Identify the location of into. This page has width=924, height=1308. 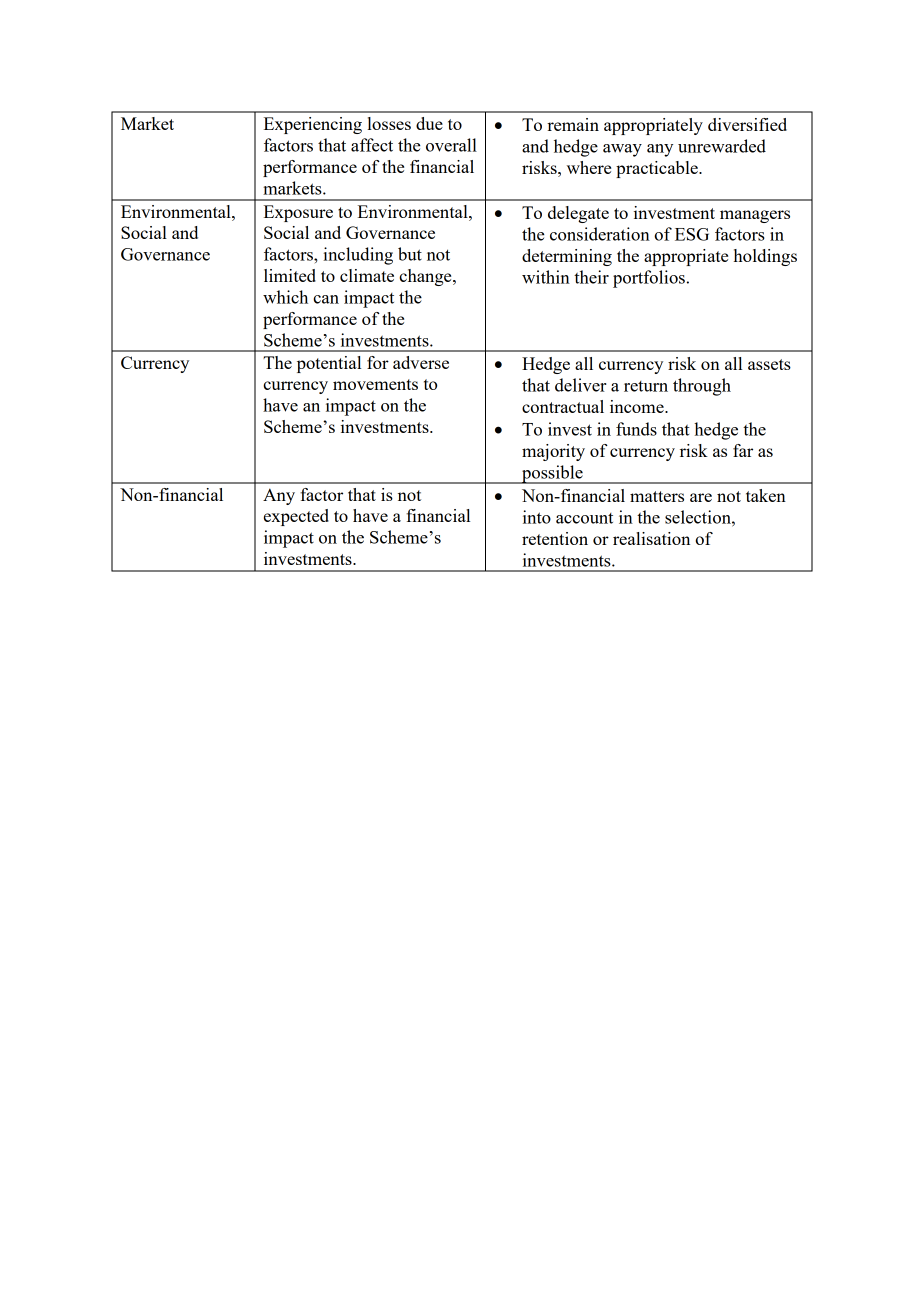
(537, 517).
